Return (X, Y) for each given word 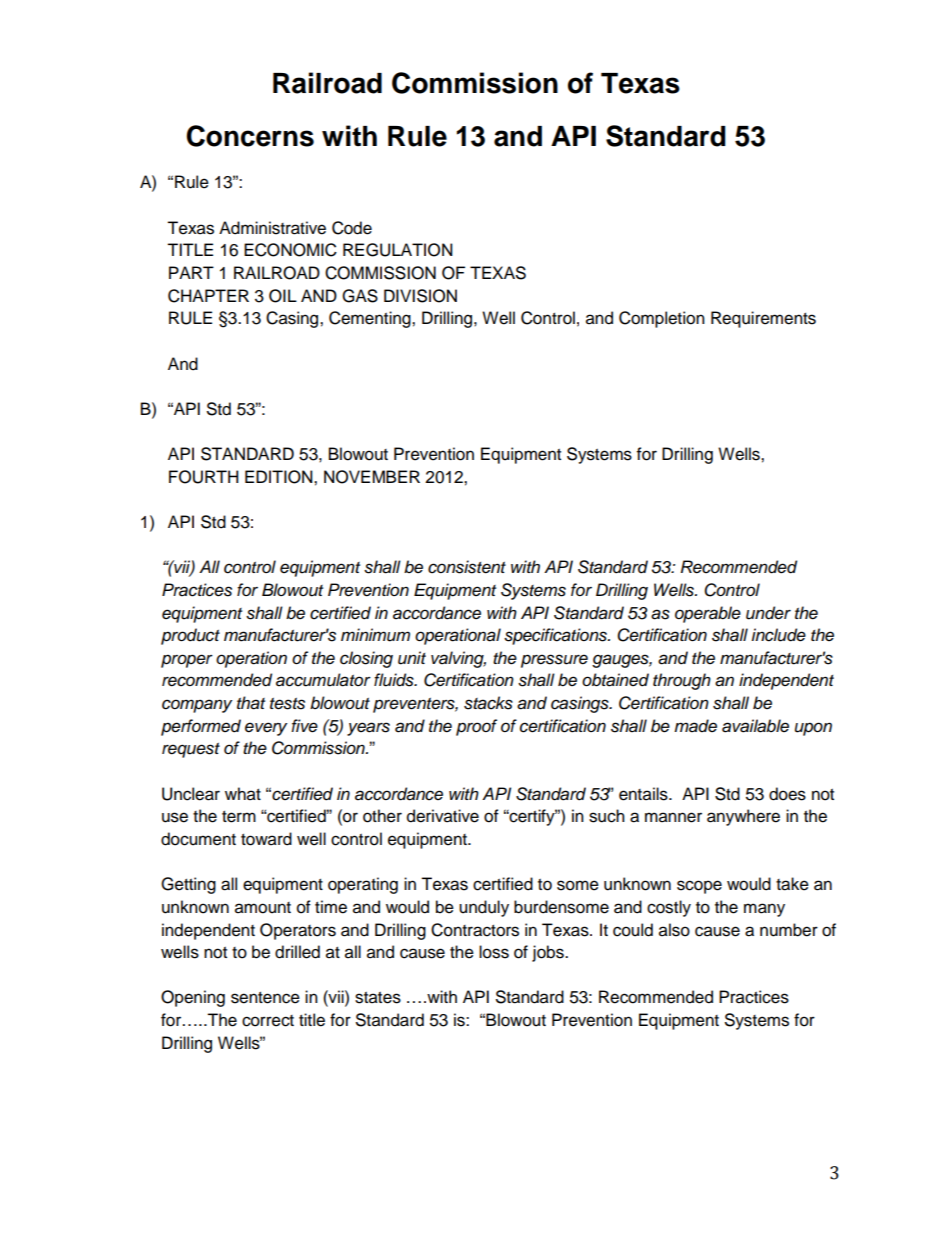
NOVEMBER (372, 477)
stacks (488, 703)
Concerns (250, 136)
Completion (662, 319)
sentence (265, 998)
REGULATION (398, 250)
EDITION (280, 477)
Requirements (763, 319)
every (266, 729)
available (755, 726)
